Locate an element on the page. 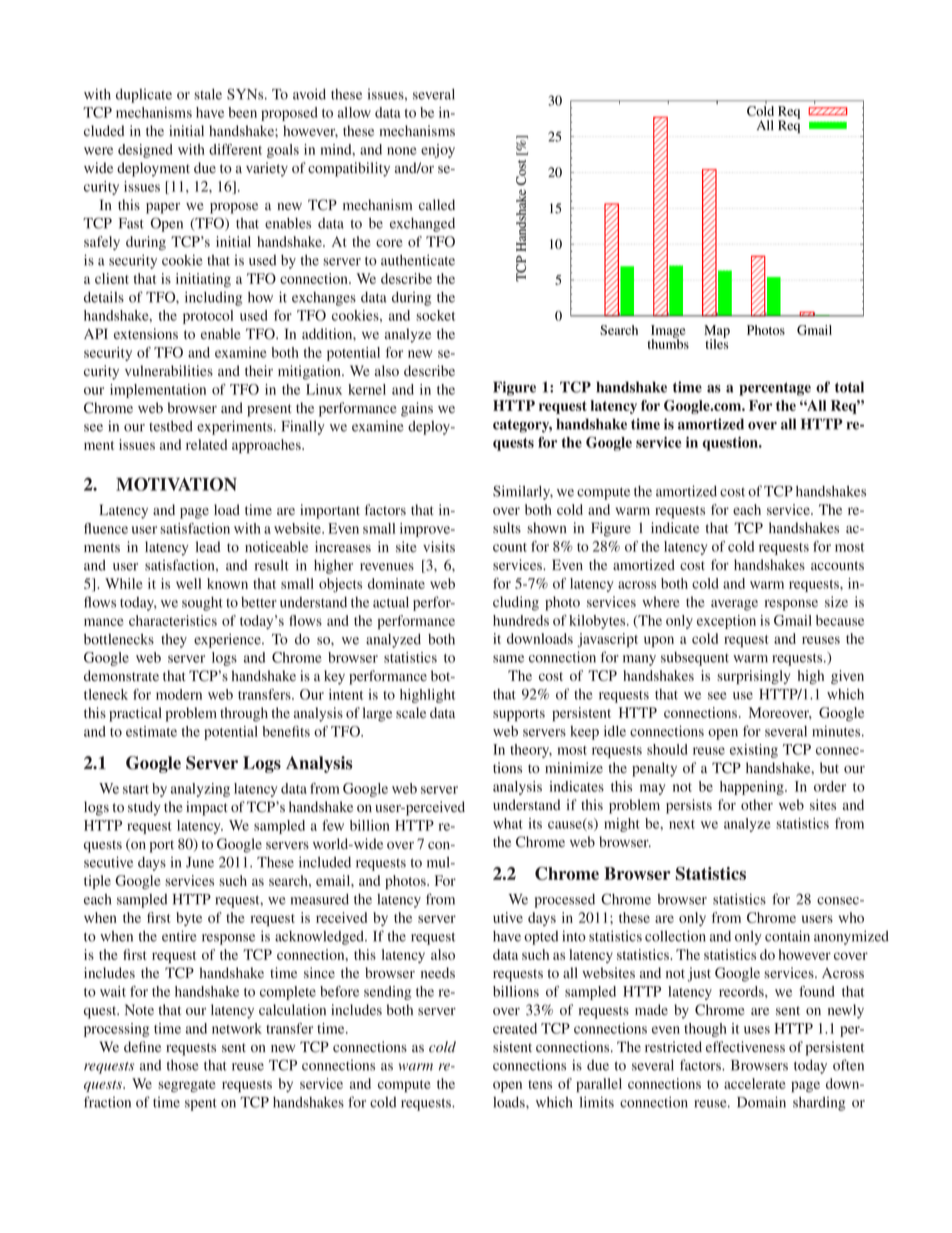  percentage is located at coordinates (775, 389).
